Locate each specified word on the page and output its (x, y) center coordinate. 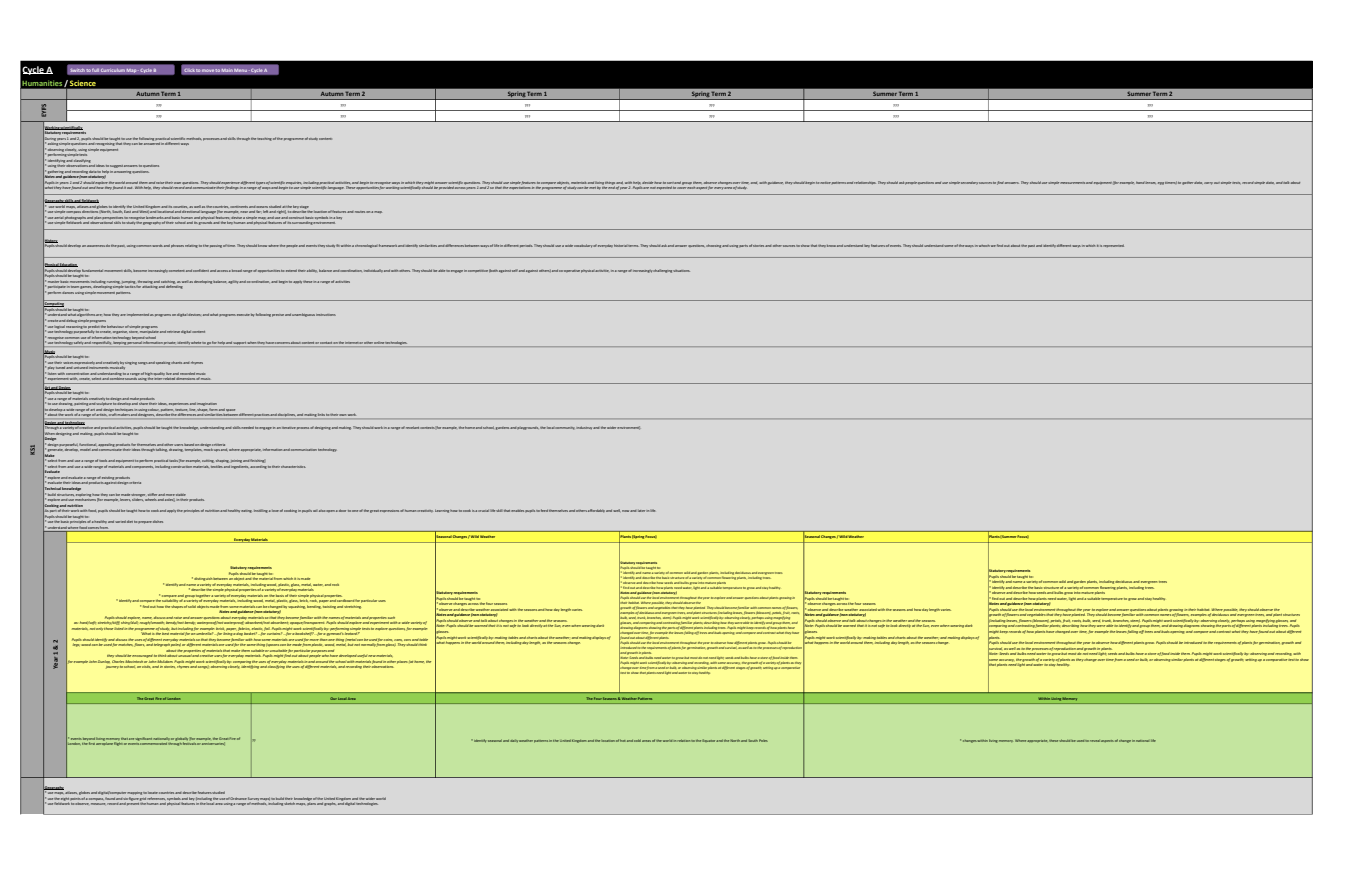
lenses (1150, 183)
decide (647, 182)
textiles (217, 466)
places (402, 662)
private (170, 344)
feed (544, 510)
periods (526, 246)
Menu (241, 70)
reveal (1095, 741)
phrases (177, 246)
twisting (329, 607)
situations (681, 271)
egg (1161, 183)
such (391, 618)
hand (1141, 182)
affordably (596, 510)
